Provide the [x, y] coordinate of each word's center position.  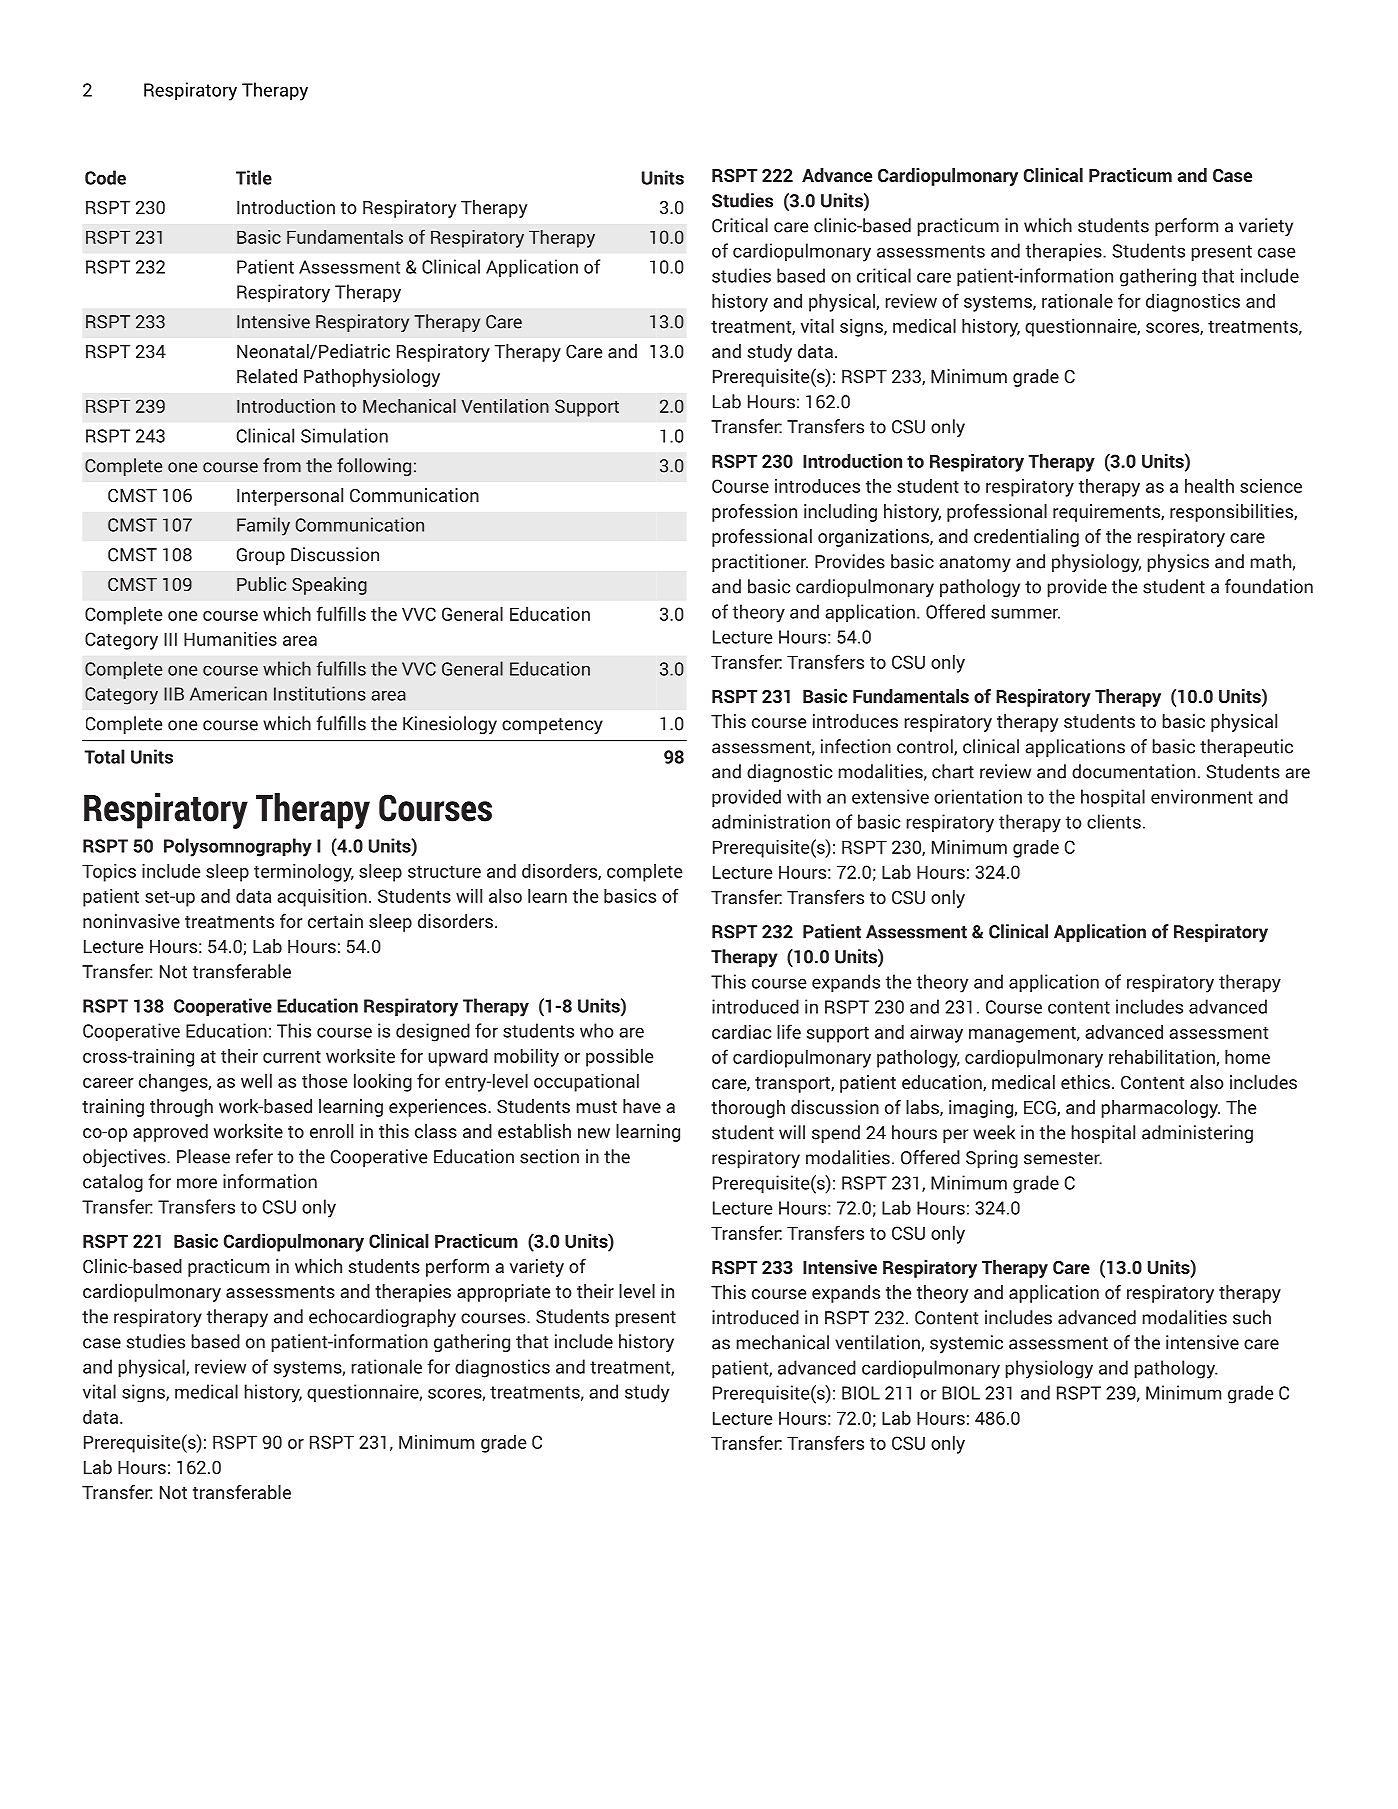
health [1209, 486]
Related [267, 376]
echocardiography [382, 1318]
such [1252, 1317]
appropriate [503, 1293]
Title [254, 177]
